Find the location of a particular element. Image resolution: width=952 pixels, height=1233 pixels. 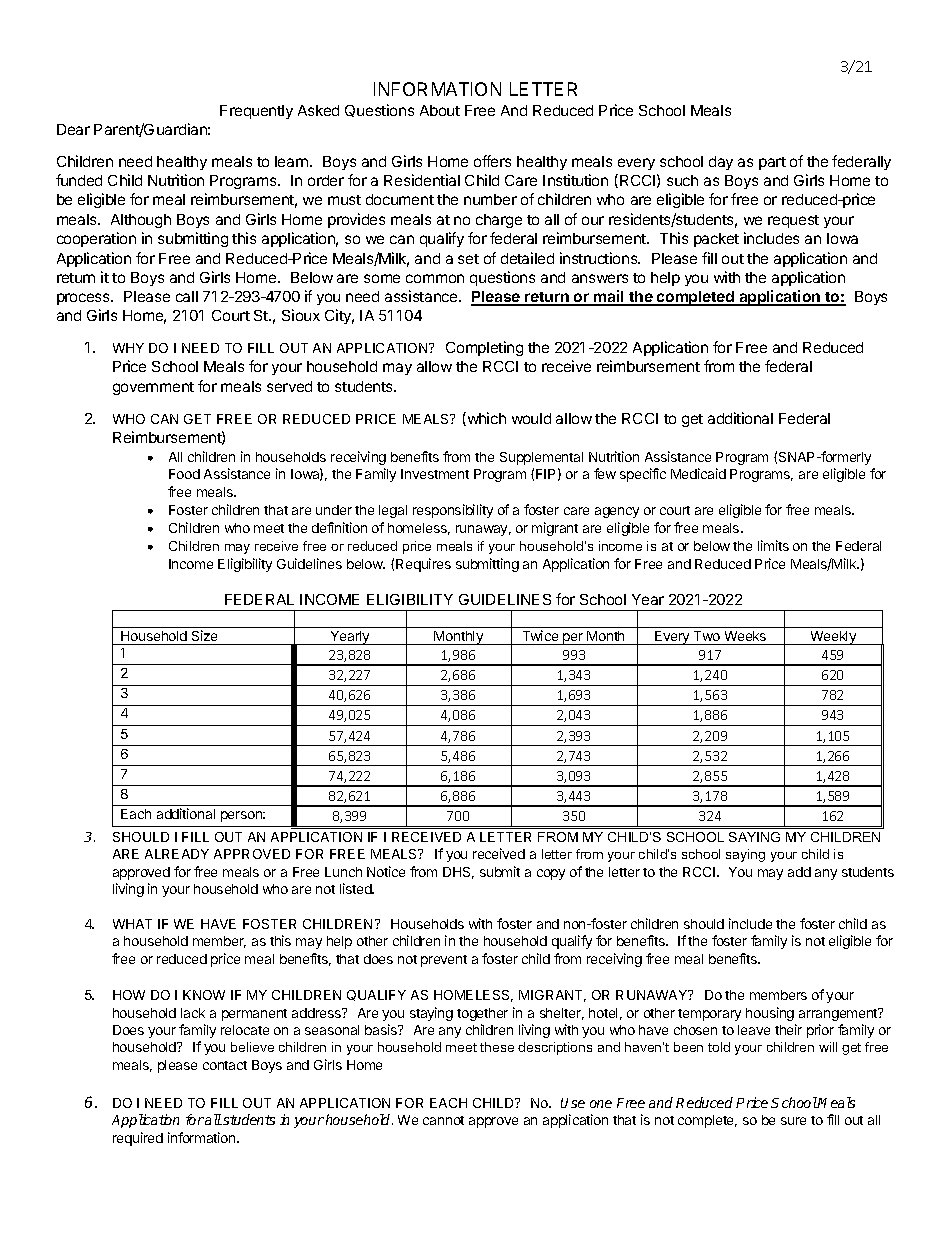

offers is located at coordinates (492, 161).
